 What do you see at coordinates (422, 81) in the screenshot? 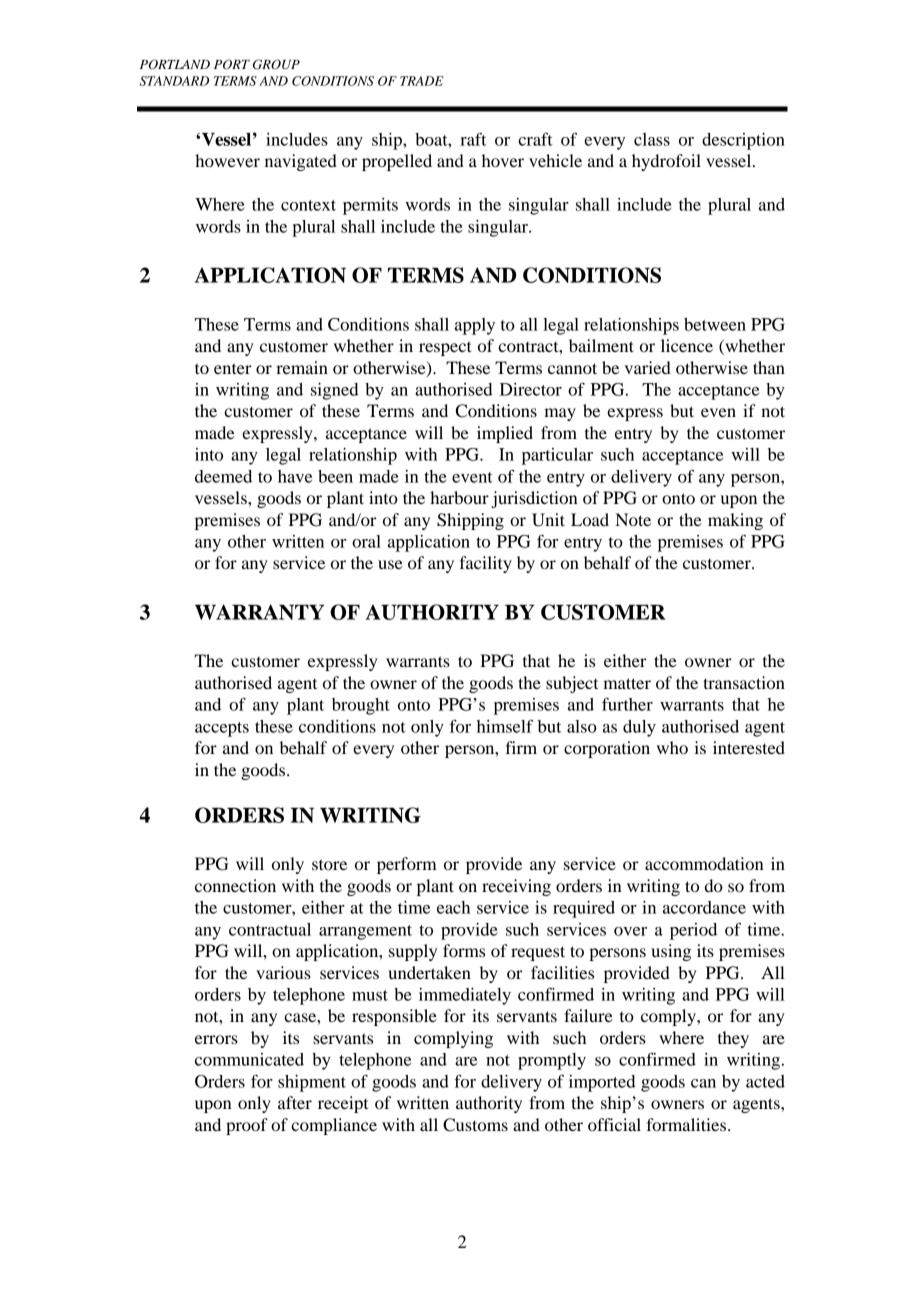
I see `TRADE` at bounding box center [422, 81].
